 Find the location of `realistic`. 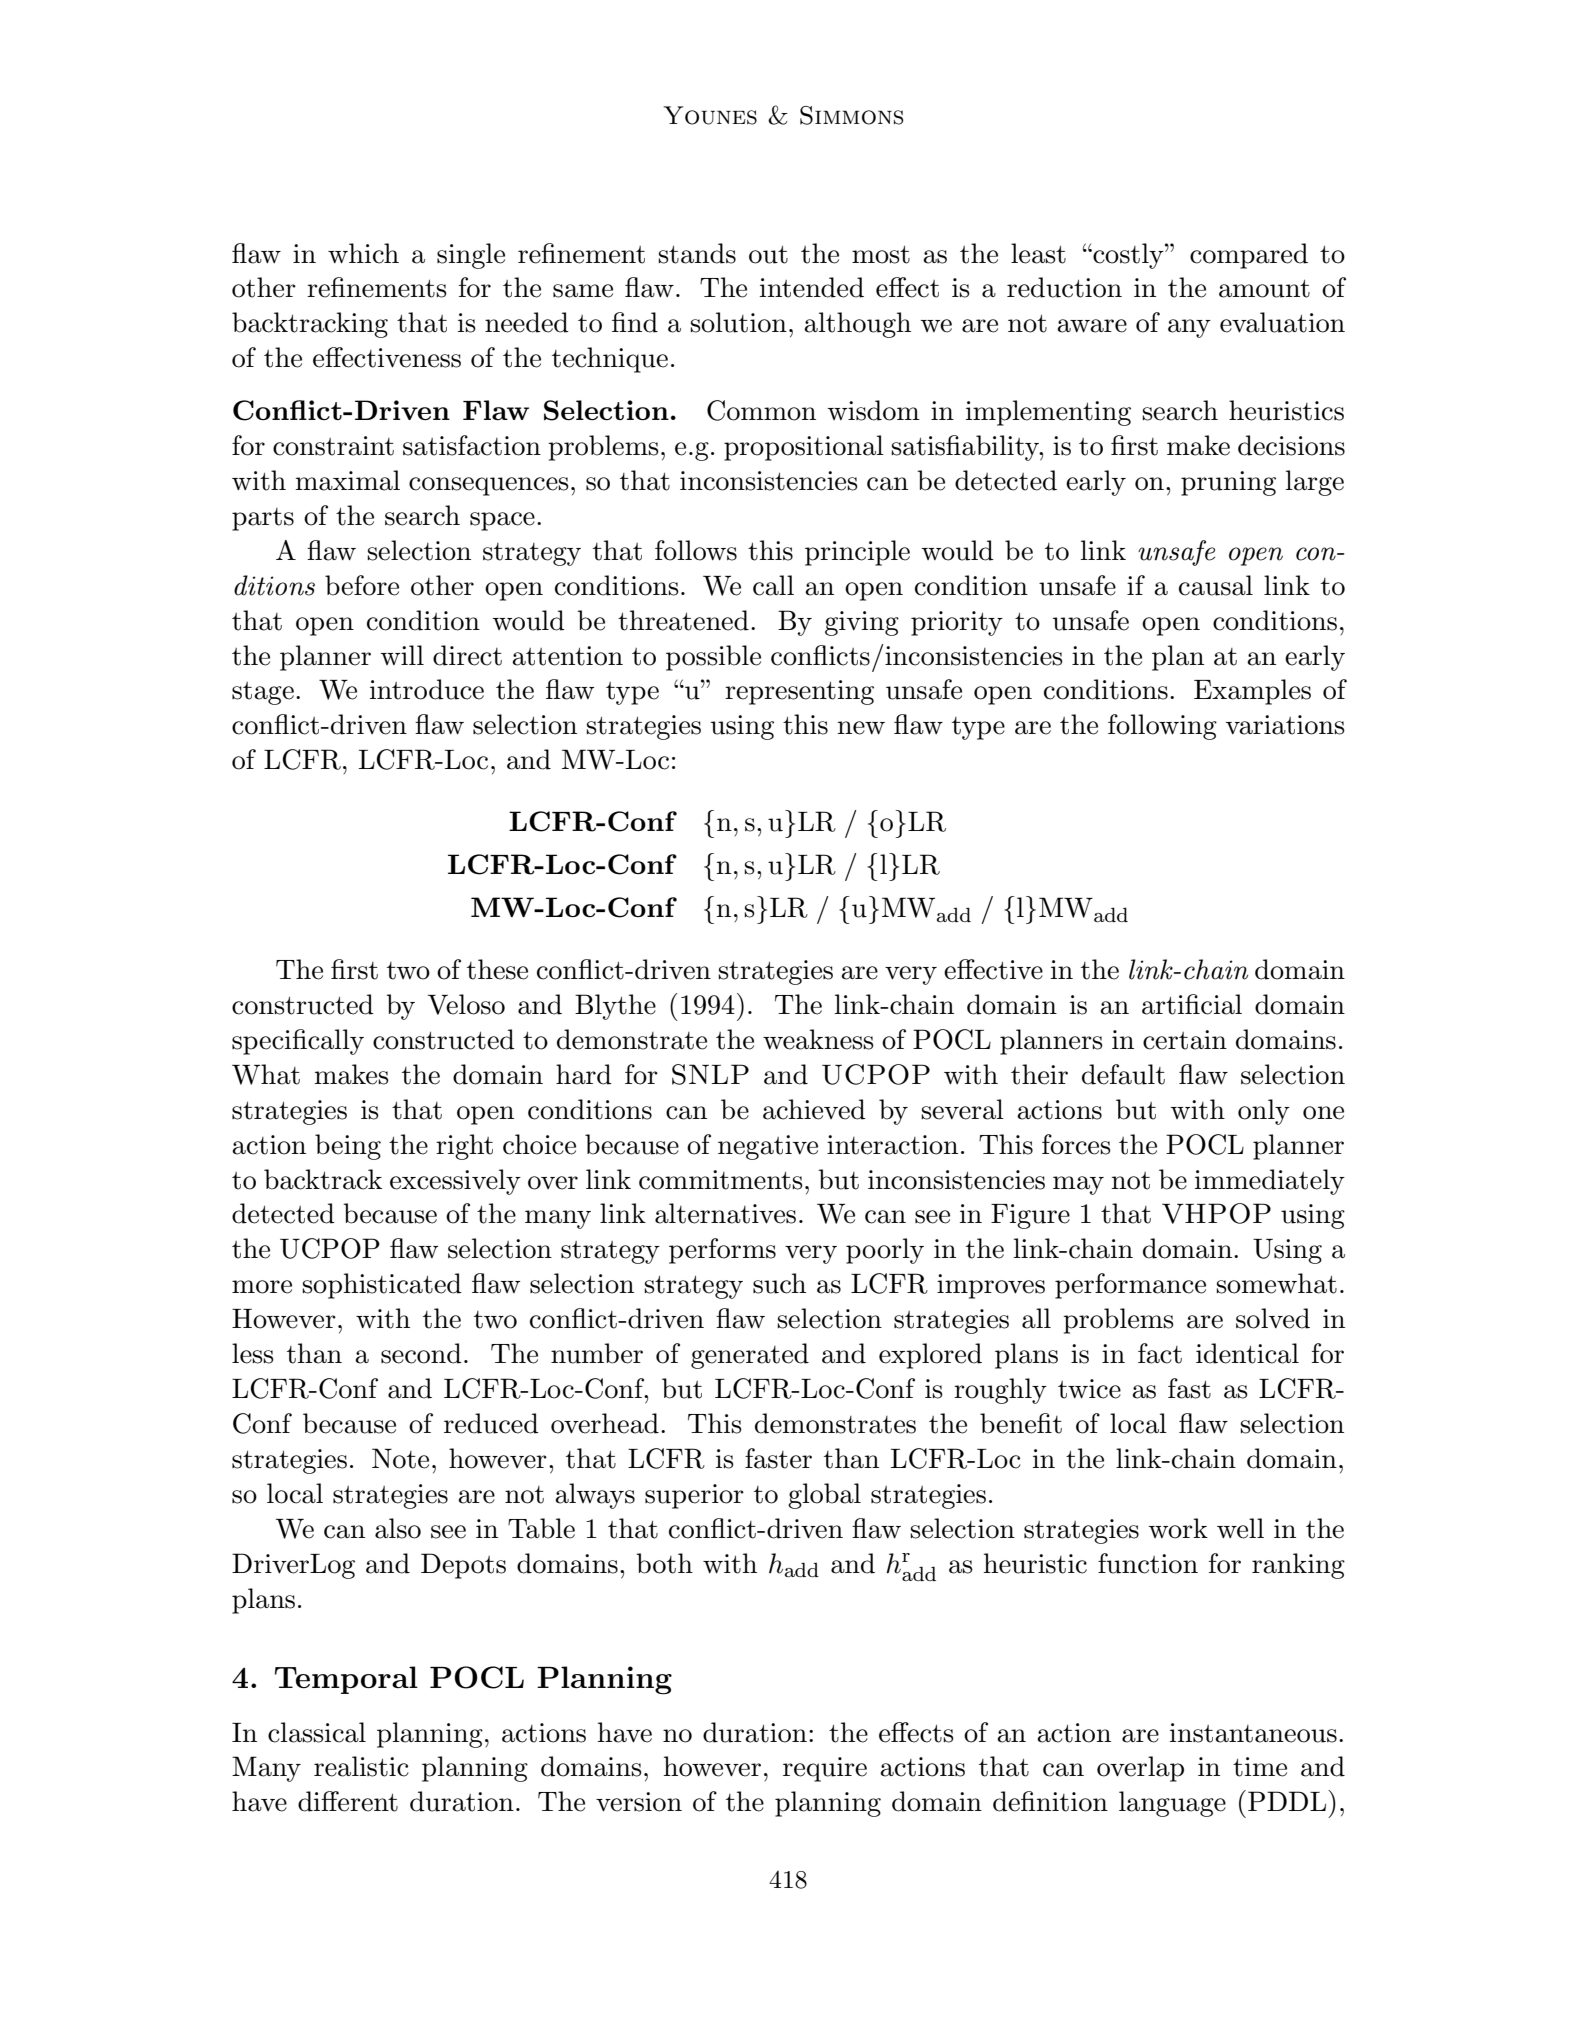

realistic is located at coordinates (361, 1766).
